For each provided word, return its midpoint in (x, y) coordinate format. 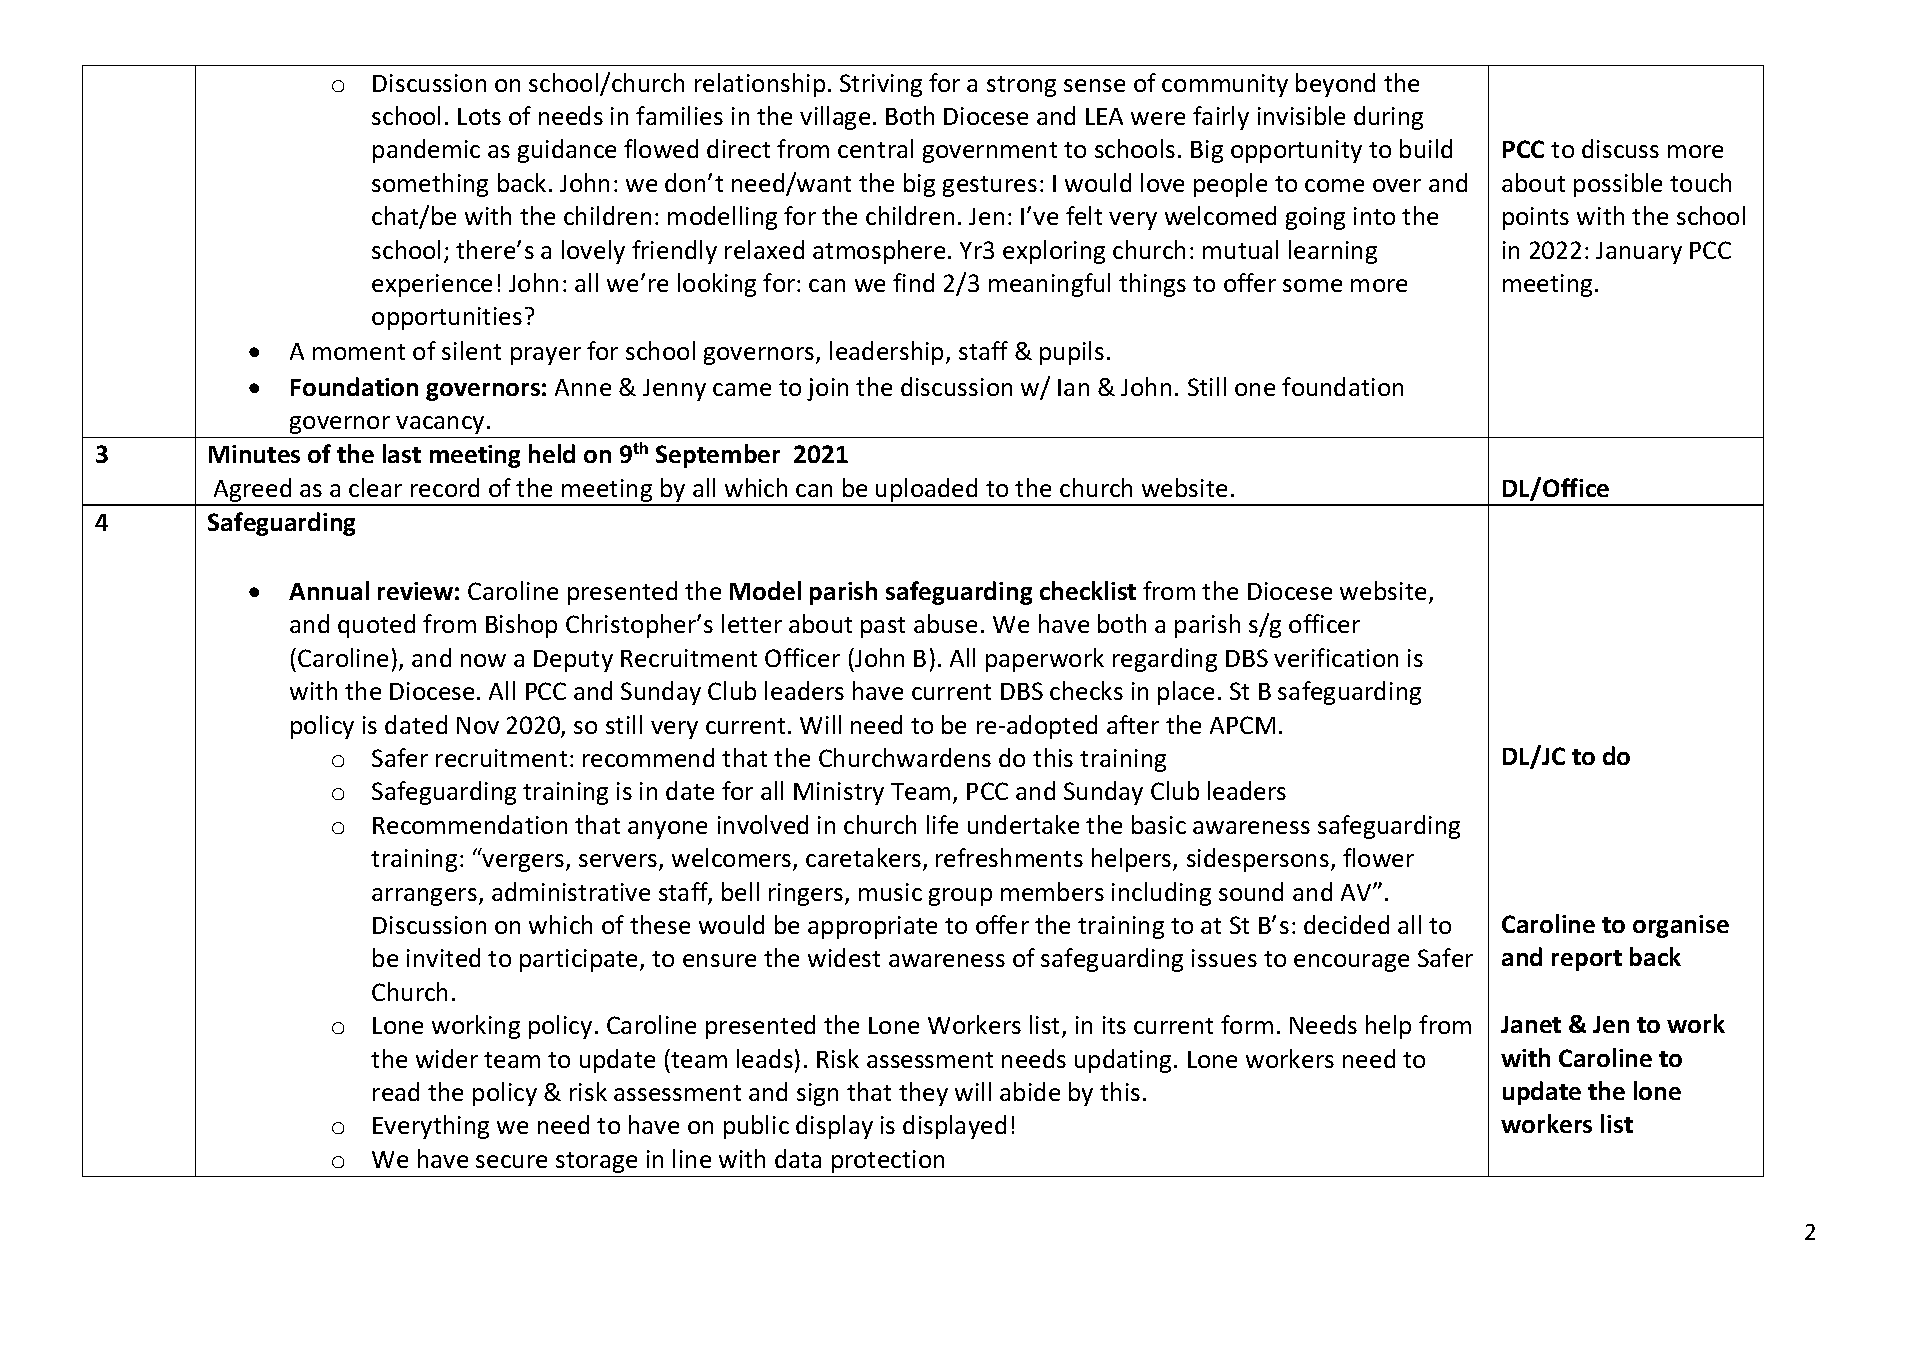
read (396, 1091)
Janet (1531, 1024)
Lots (479, 116)
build (1426, 148)
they (923, 1094)
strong (1021, 86)
